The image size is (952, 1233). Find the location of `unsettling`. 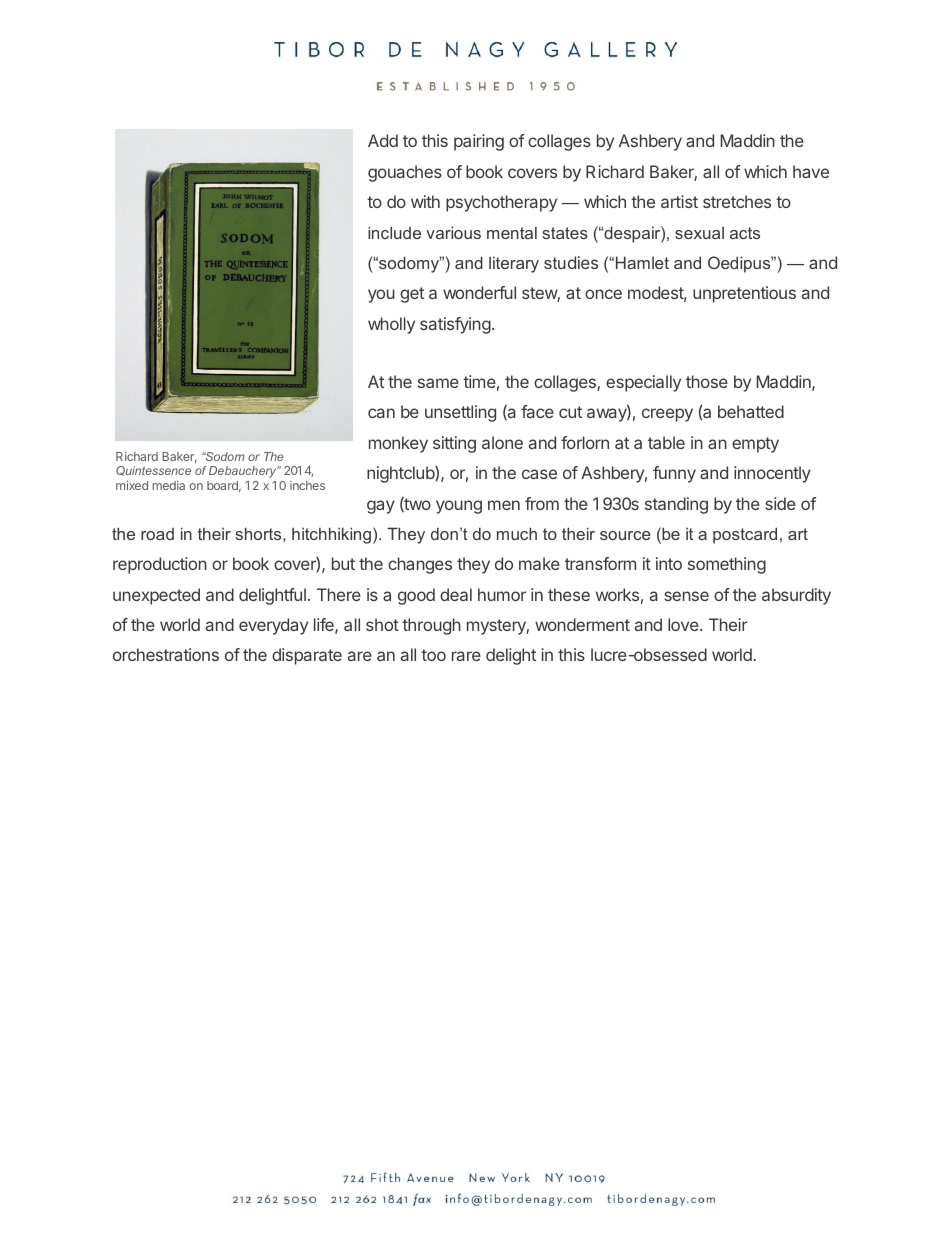

unsettling is located at coordinates (460, 413).
